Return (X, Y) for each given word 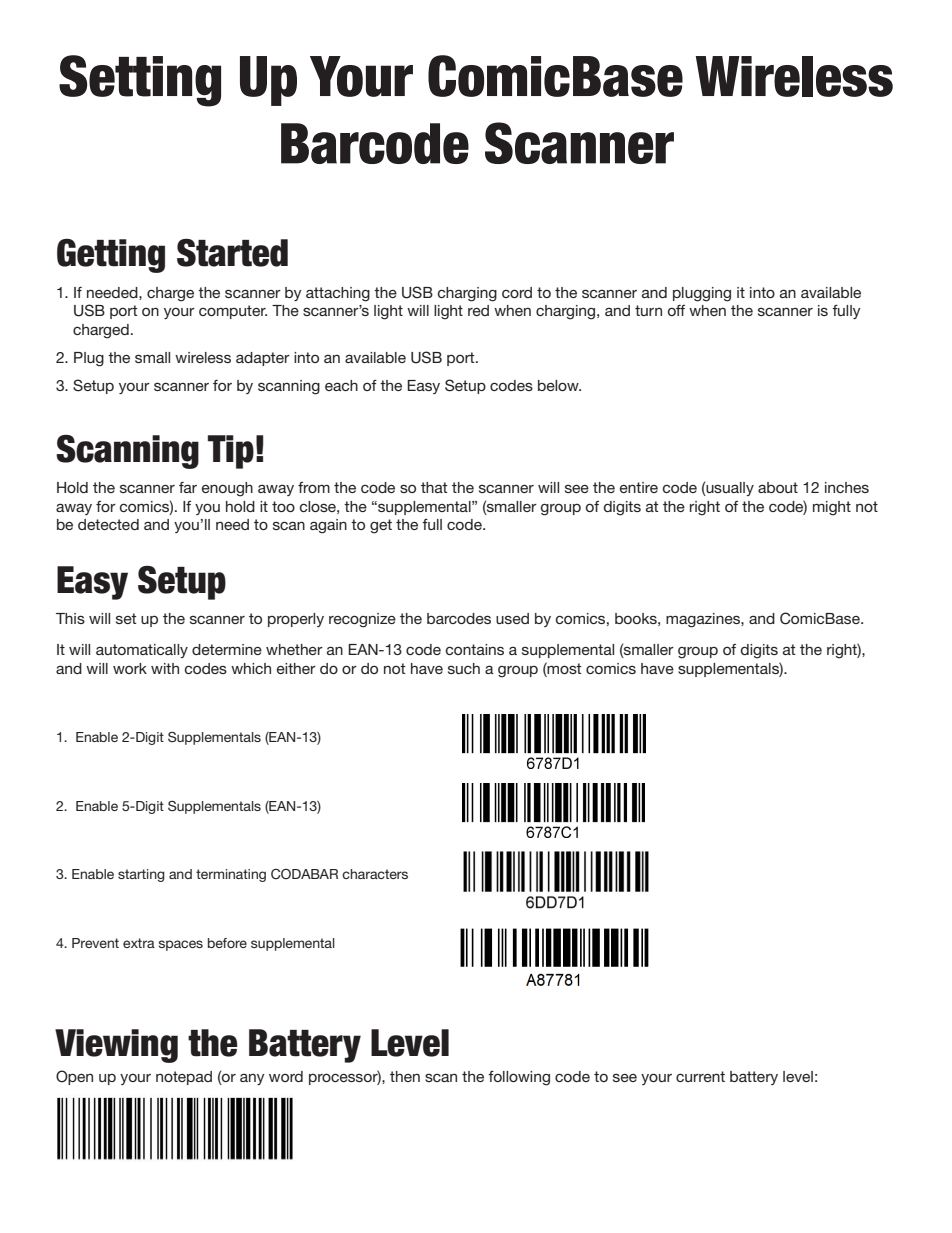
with (165, 668)
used (512, 618)
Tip (231, 452)
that (434, 487)
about (778, 487)
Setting (140, 81)
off (676, 310)
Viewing (116, 1046)
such (464, 668)
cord (517, 292)
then (405, 1076)
